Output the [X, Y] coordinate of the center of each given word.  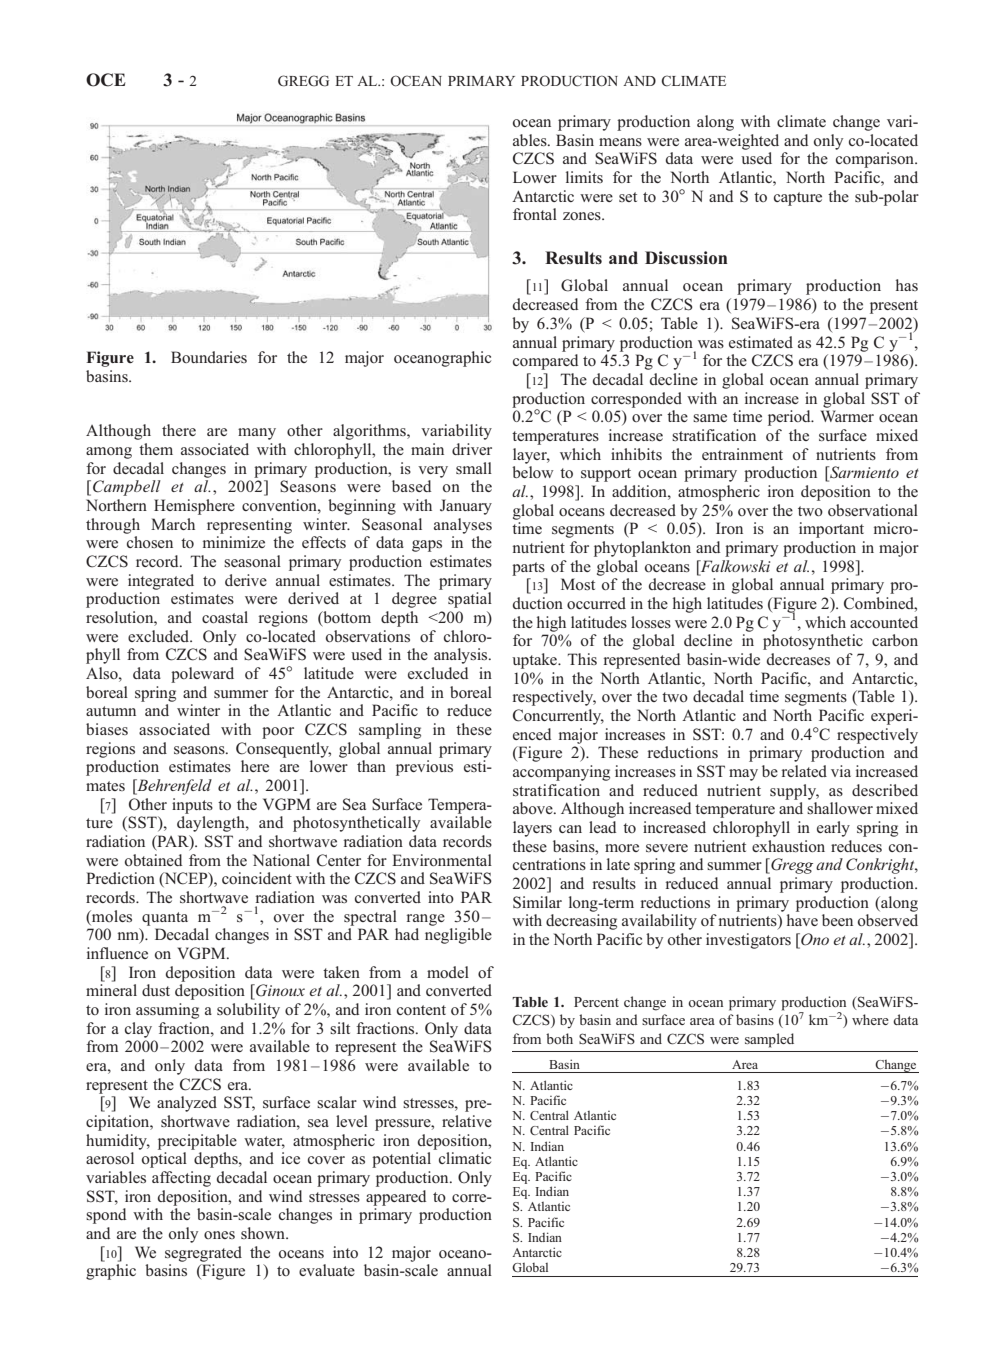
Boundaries [209, 357]
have [802, 920]
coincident [257, 878]
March [173, 524]
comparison [876, 160]
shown [264, 1233]
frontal [535, 214]
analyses [463, 526]
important [831, 530]
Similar [537, 902]
